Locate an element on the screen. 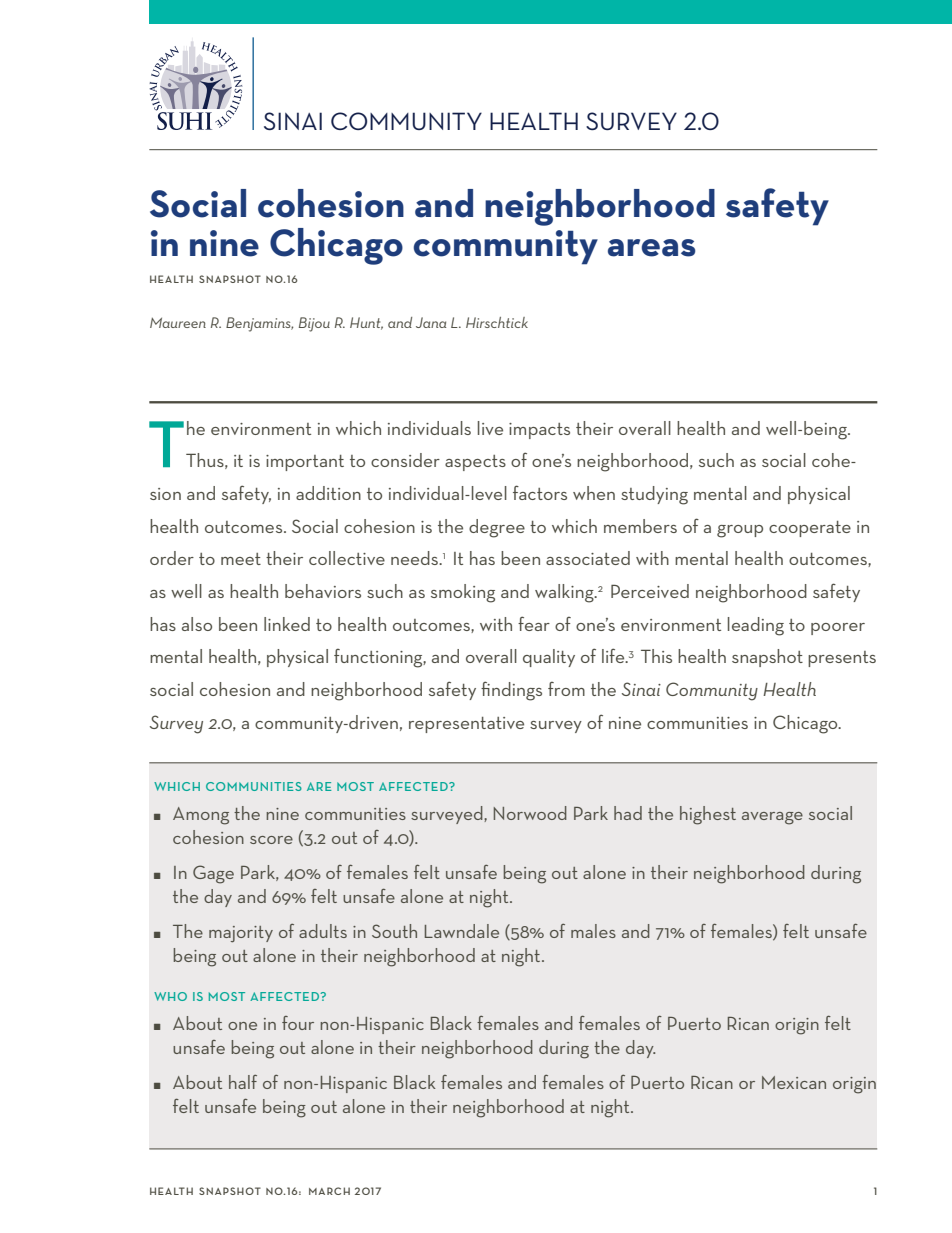 This screenshot has height=1233, width=952. Maureen is located at coordinates (178, 323).
